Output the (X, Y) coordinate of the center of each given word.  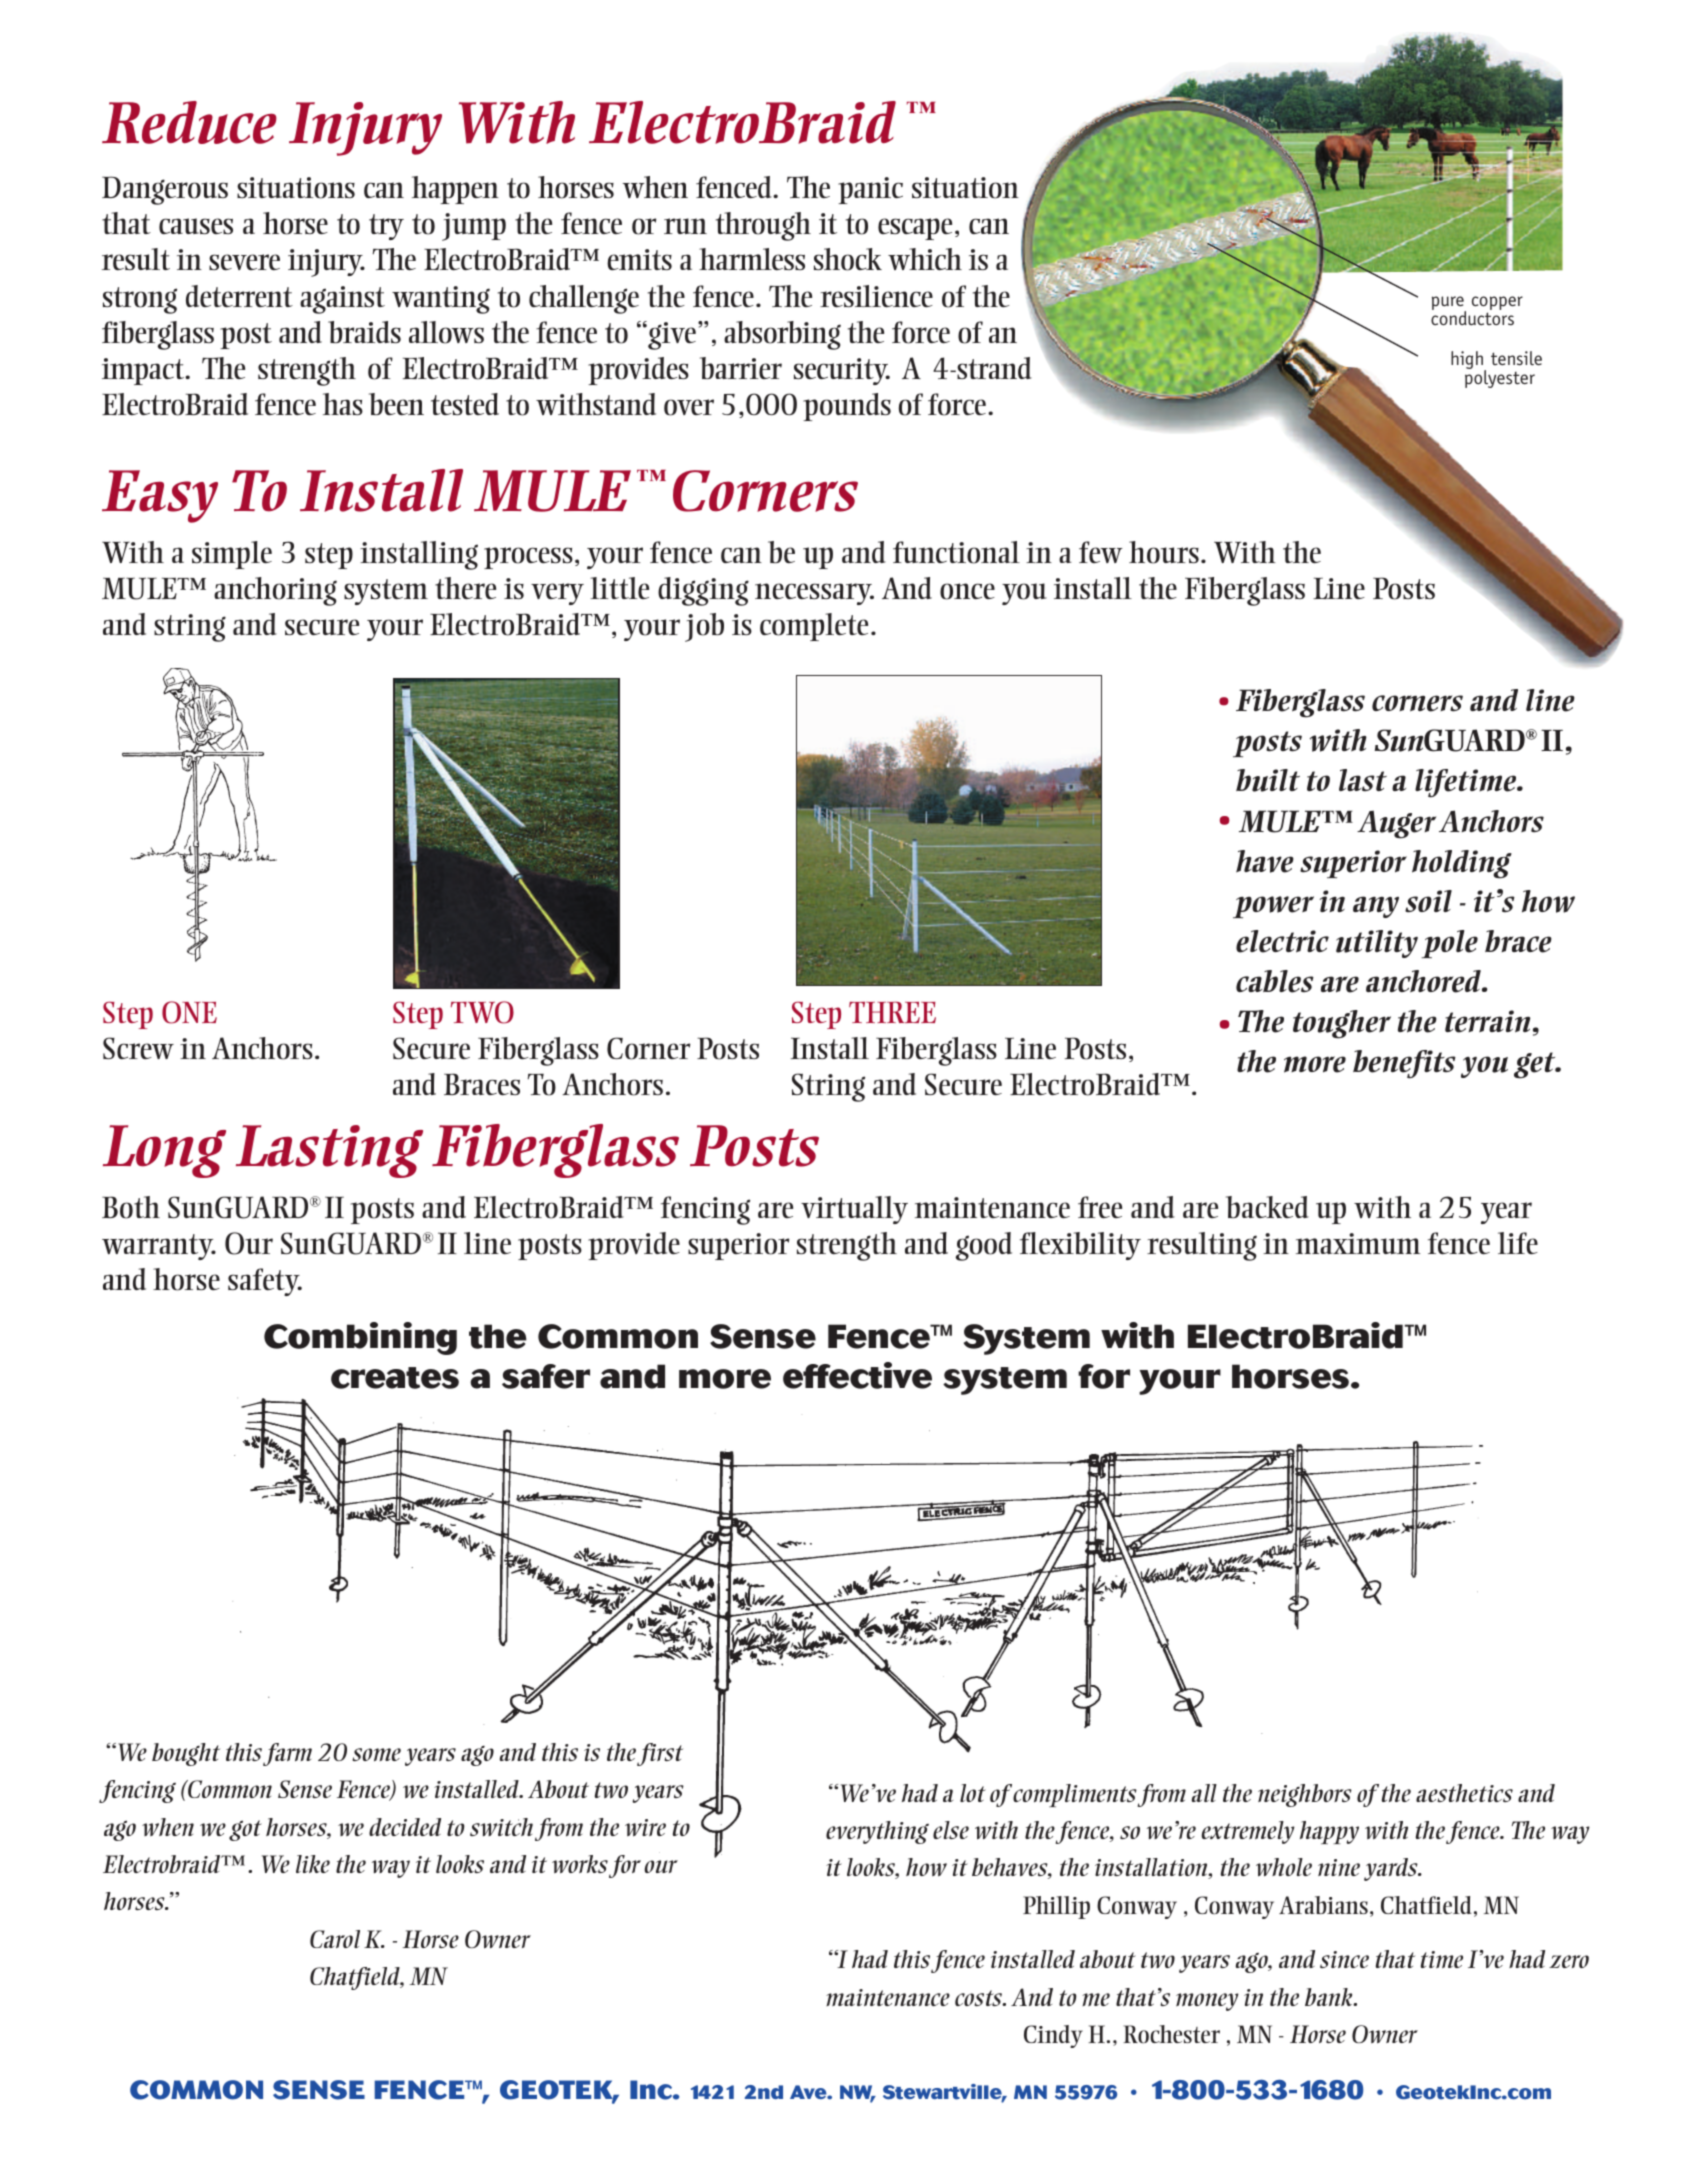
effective (857, 1375)
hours (1164, 552)
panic (870, 190)
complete (814, 627)
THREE (892, 1012)
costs (980, 1998)
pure (1449, 304)
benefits (1404, 1064)
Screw (138, 1048)
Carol (335, 1939)
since (1344, 1959)
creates (395, 1378)
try (386, 227)
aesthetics (1464, 1793)
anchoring (275, 591)
